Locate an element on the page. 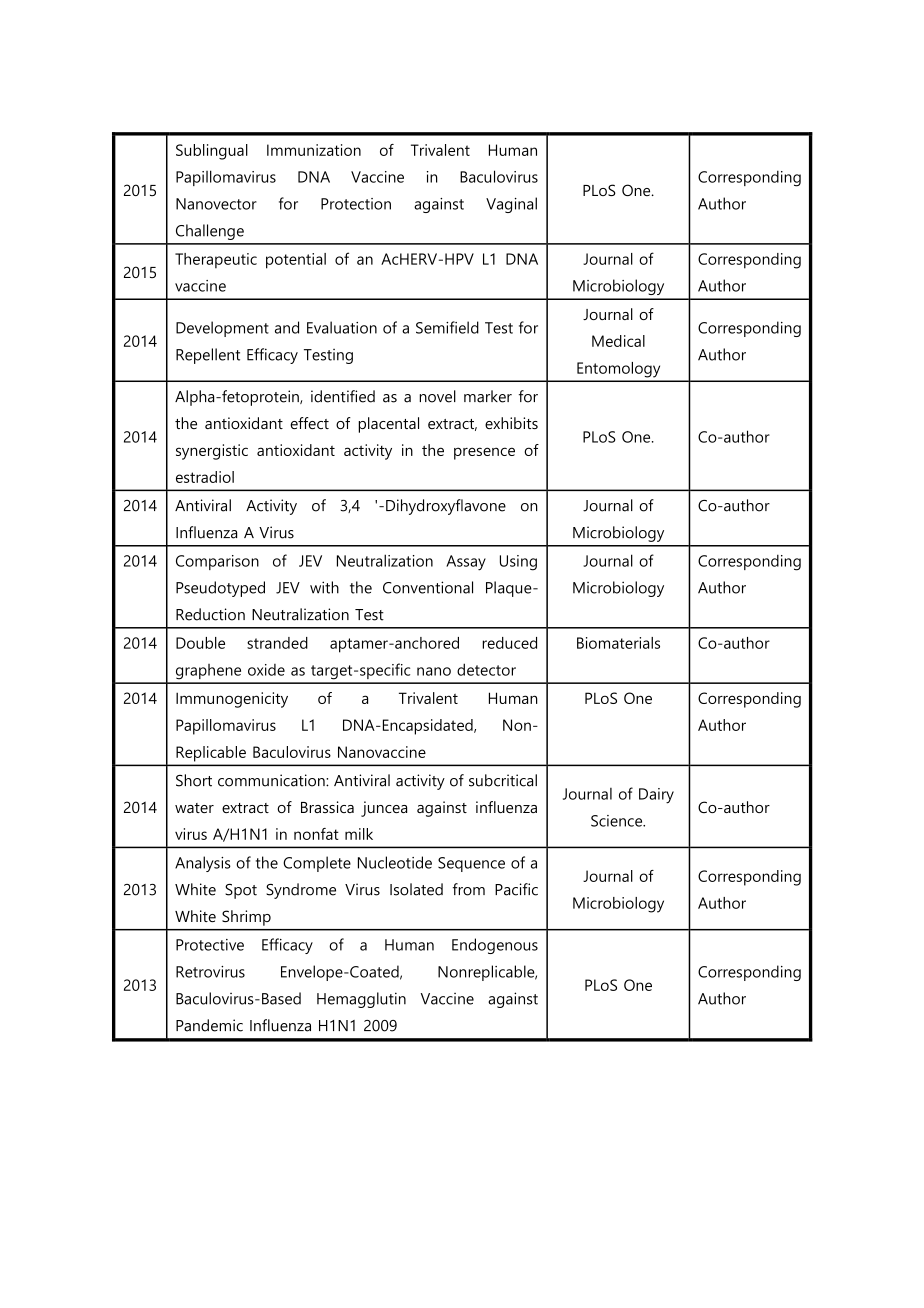  milk is located at coordinates (359, 834).
